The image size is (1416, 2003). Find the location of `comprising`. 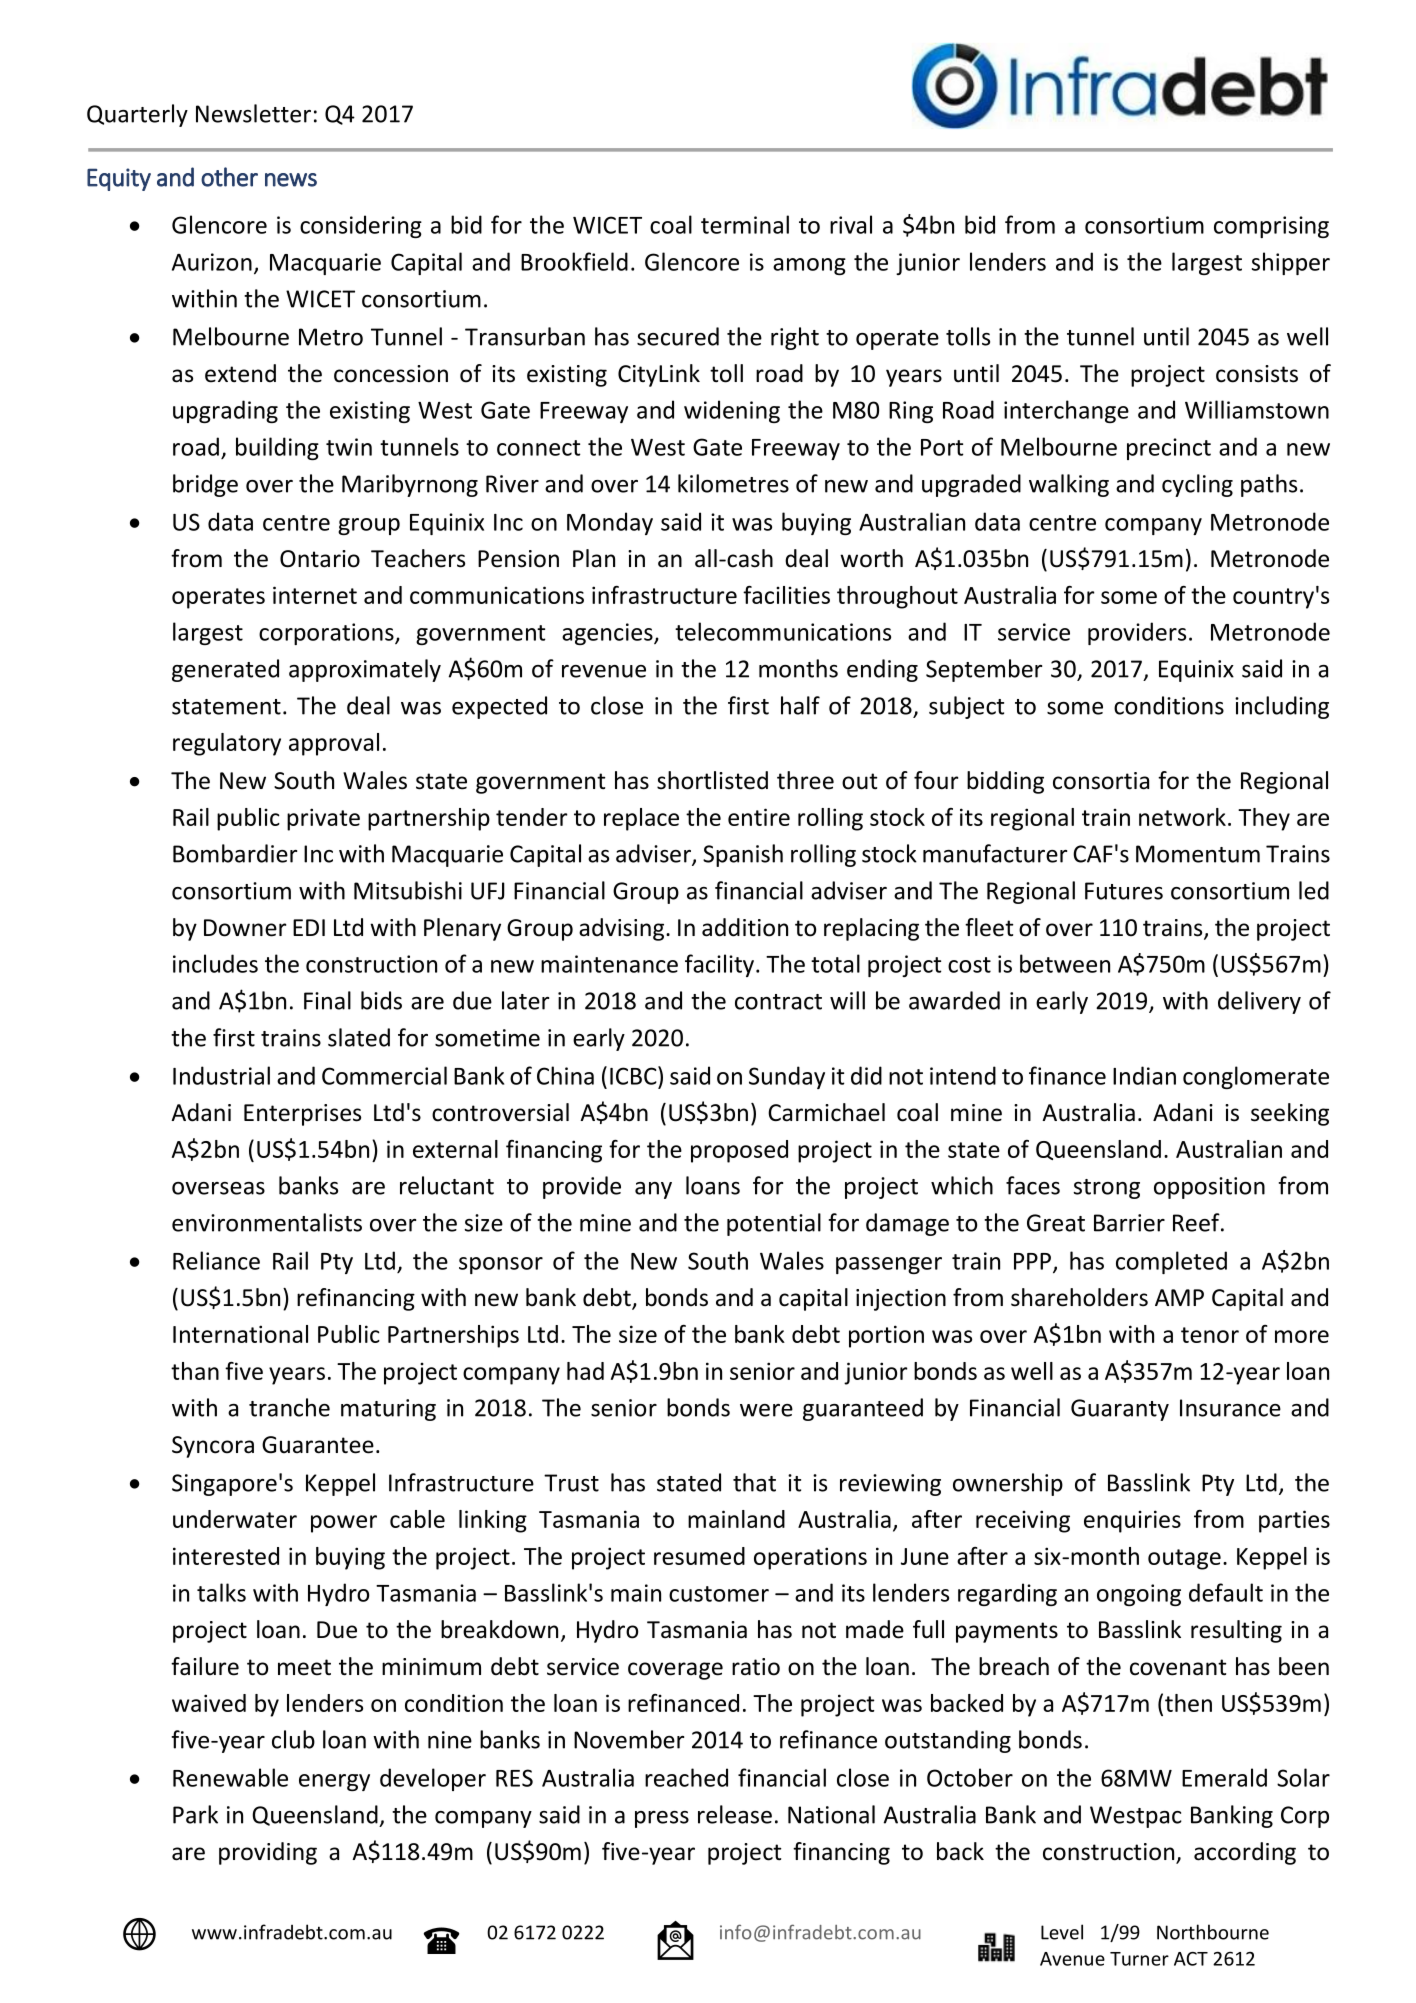

comprising is located at coordinates (1271, 227).
